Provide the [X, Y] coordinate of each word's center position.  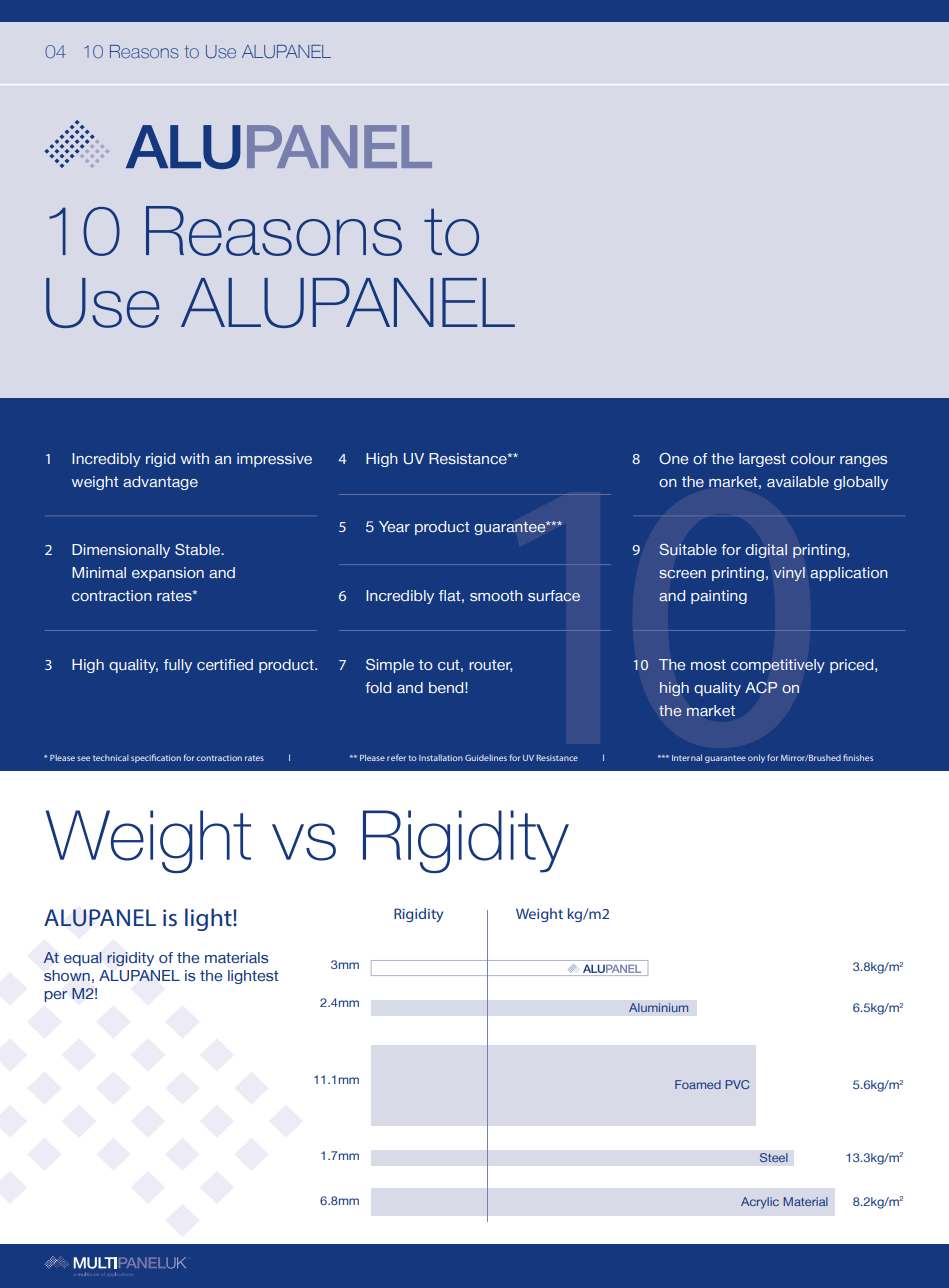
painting [719, 597]
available [798, 481]
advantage [160, 483]
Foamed [698, 1084]
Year [394, 526]
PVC [738, 1084]
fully [178, 666]
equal [83, 959]
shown [67, 975]
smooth [496, 595]
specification [156, 758]
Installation [441, 757]
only [756, 758]
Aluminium [659, 1007]
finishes [858, 757]
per [55, 996]
